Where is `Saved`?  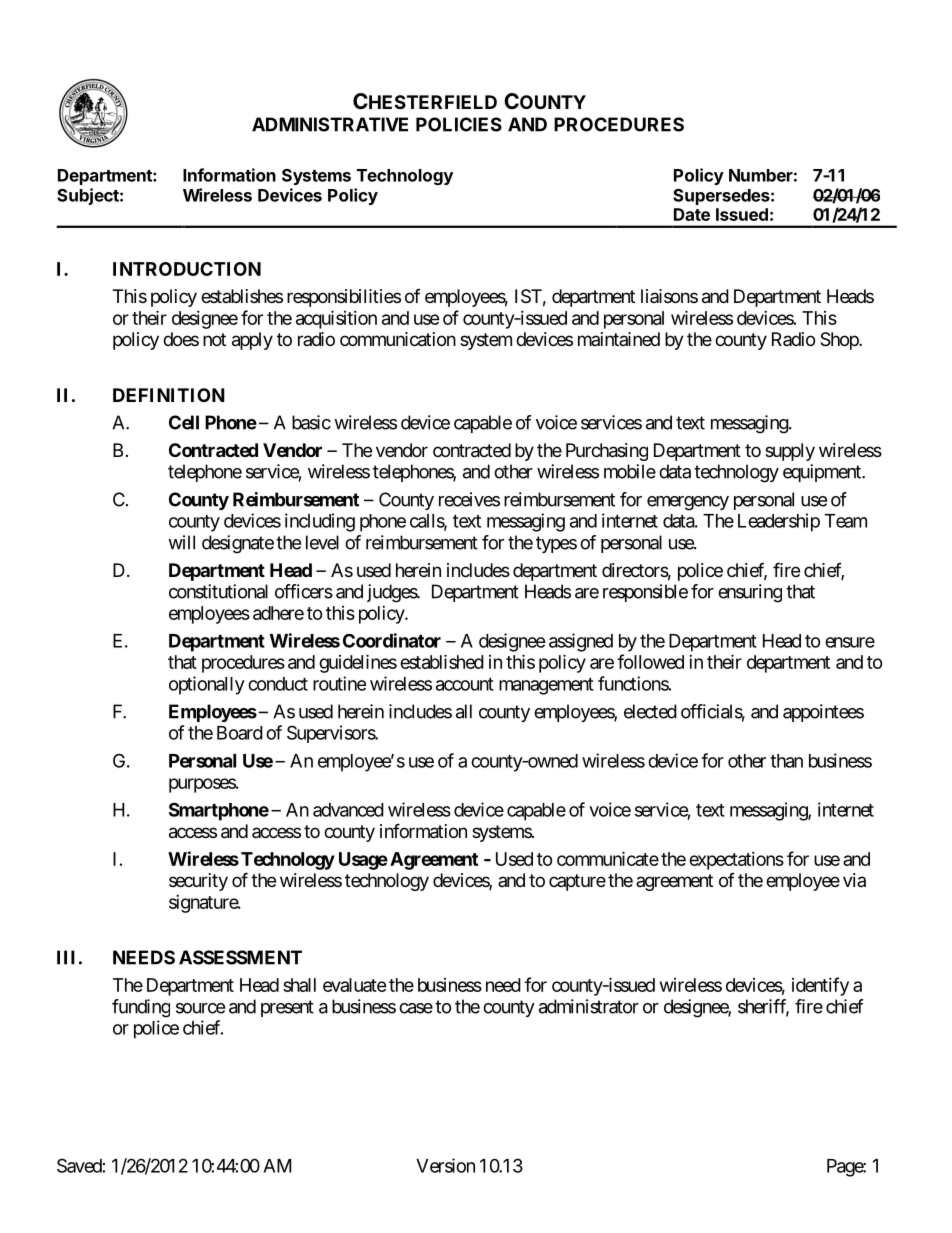
Saved is located at coordinates (79, 1165).
